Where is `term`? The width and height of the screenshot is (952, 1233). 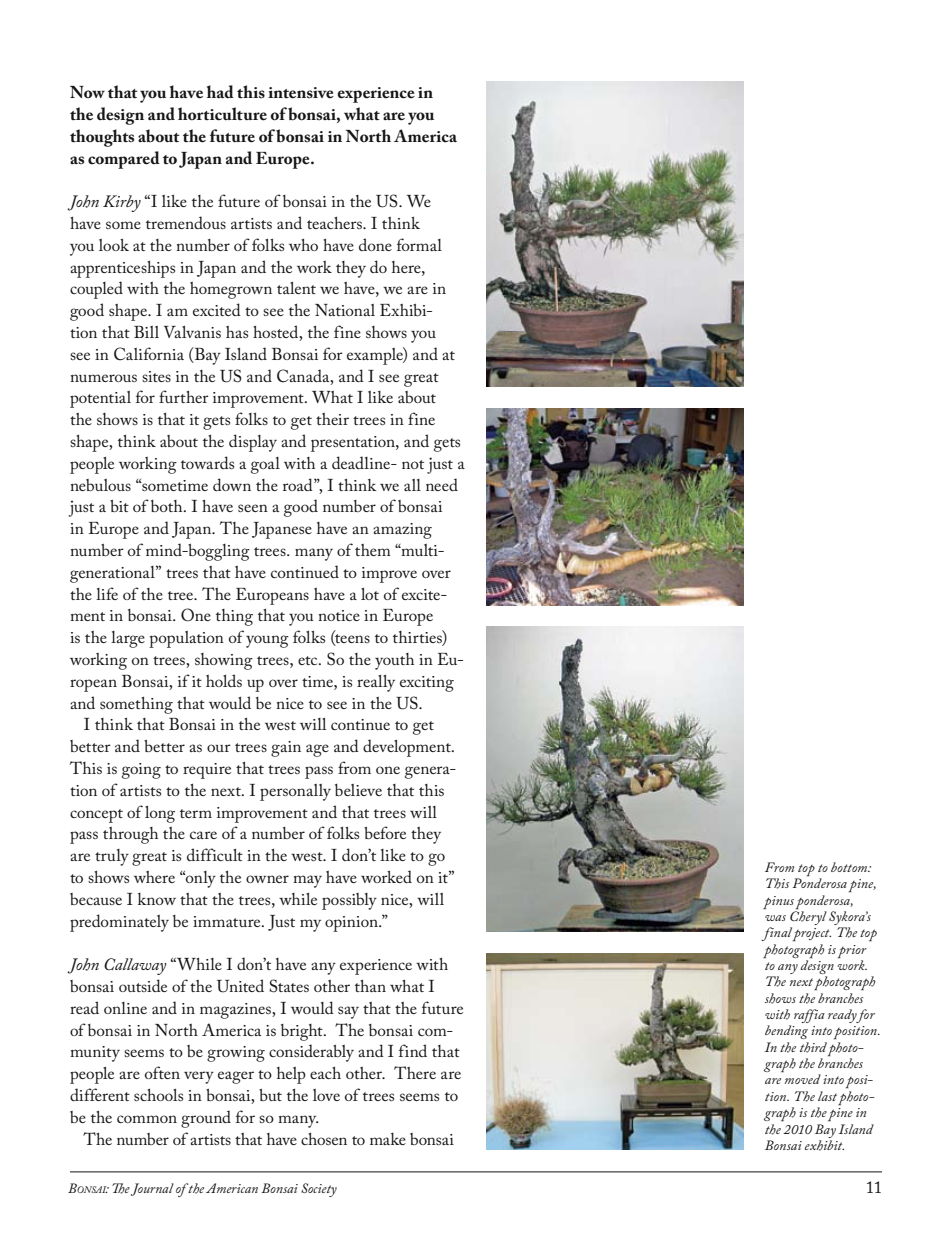 term is located at coordinates (196, 813).
